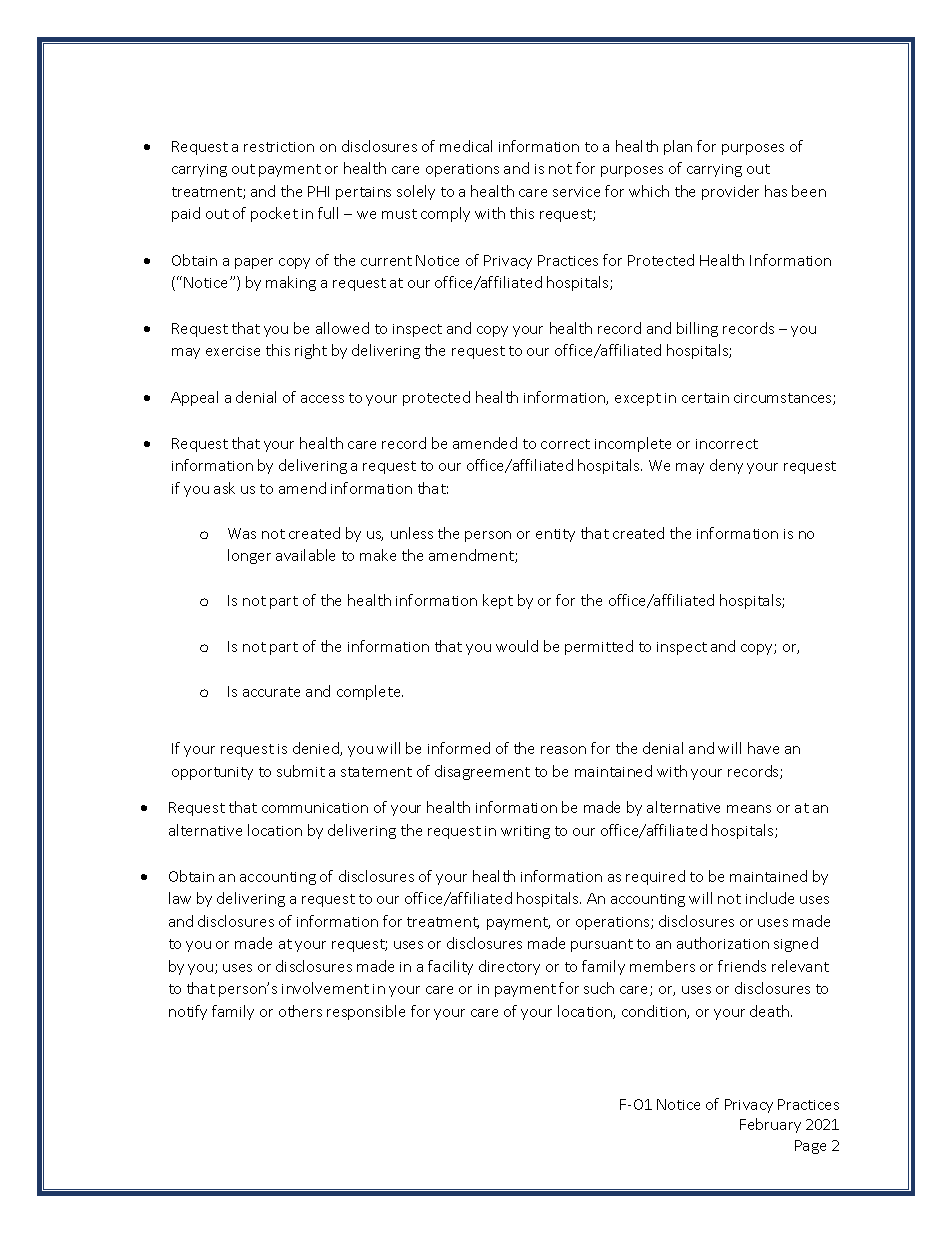 This document has width=952, height=1233. I want to click on responsible, so click(366, 1012).
